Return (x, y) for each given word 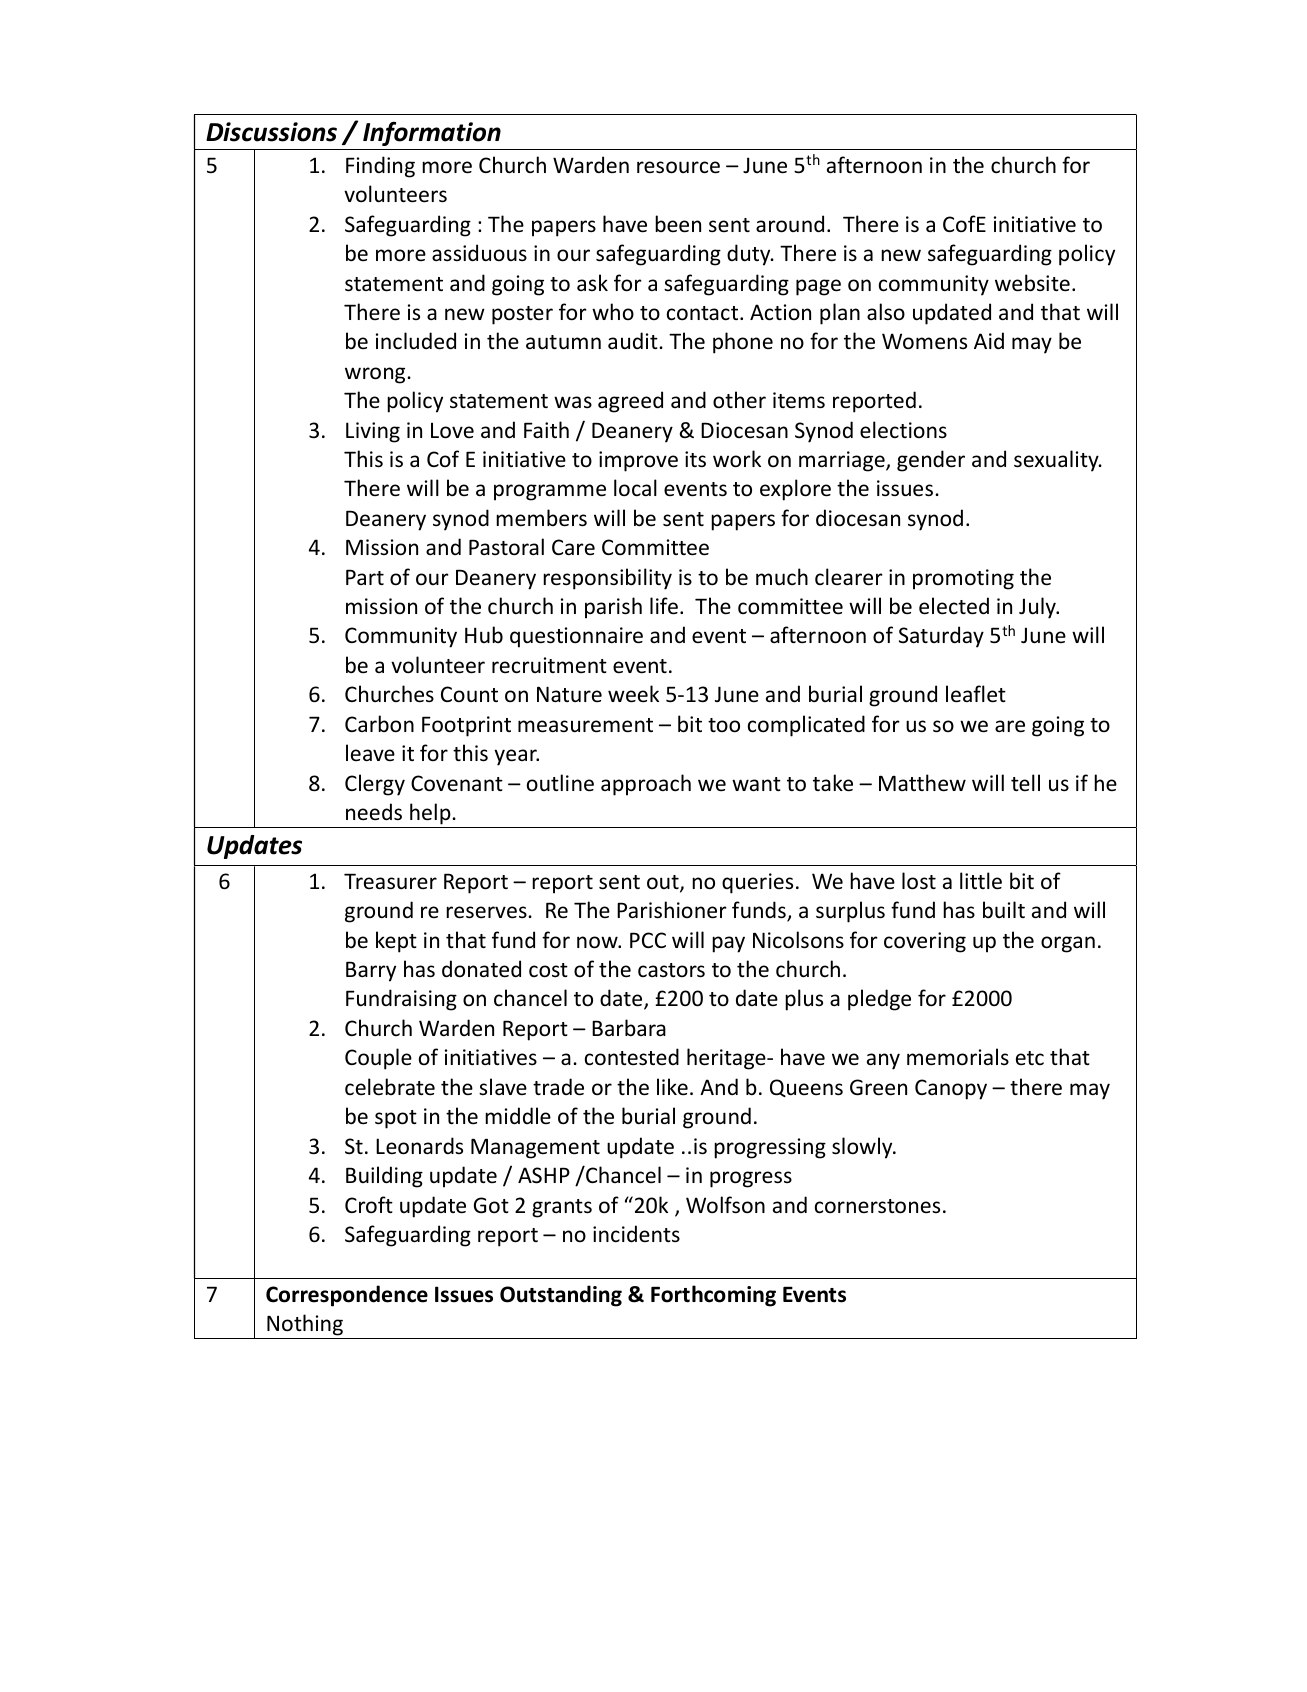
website (1032, 283)
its (695, 459)
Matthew (922, 783)
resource (678, 167)
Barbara (629, 1027)
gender (931, 461)
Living (373, 432)
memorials (958, 1057)
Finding (380, 167)
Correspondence (347, 1296)
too (724, 725)
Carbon (379, 724)
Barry (371, 971)
